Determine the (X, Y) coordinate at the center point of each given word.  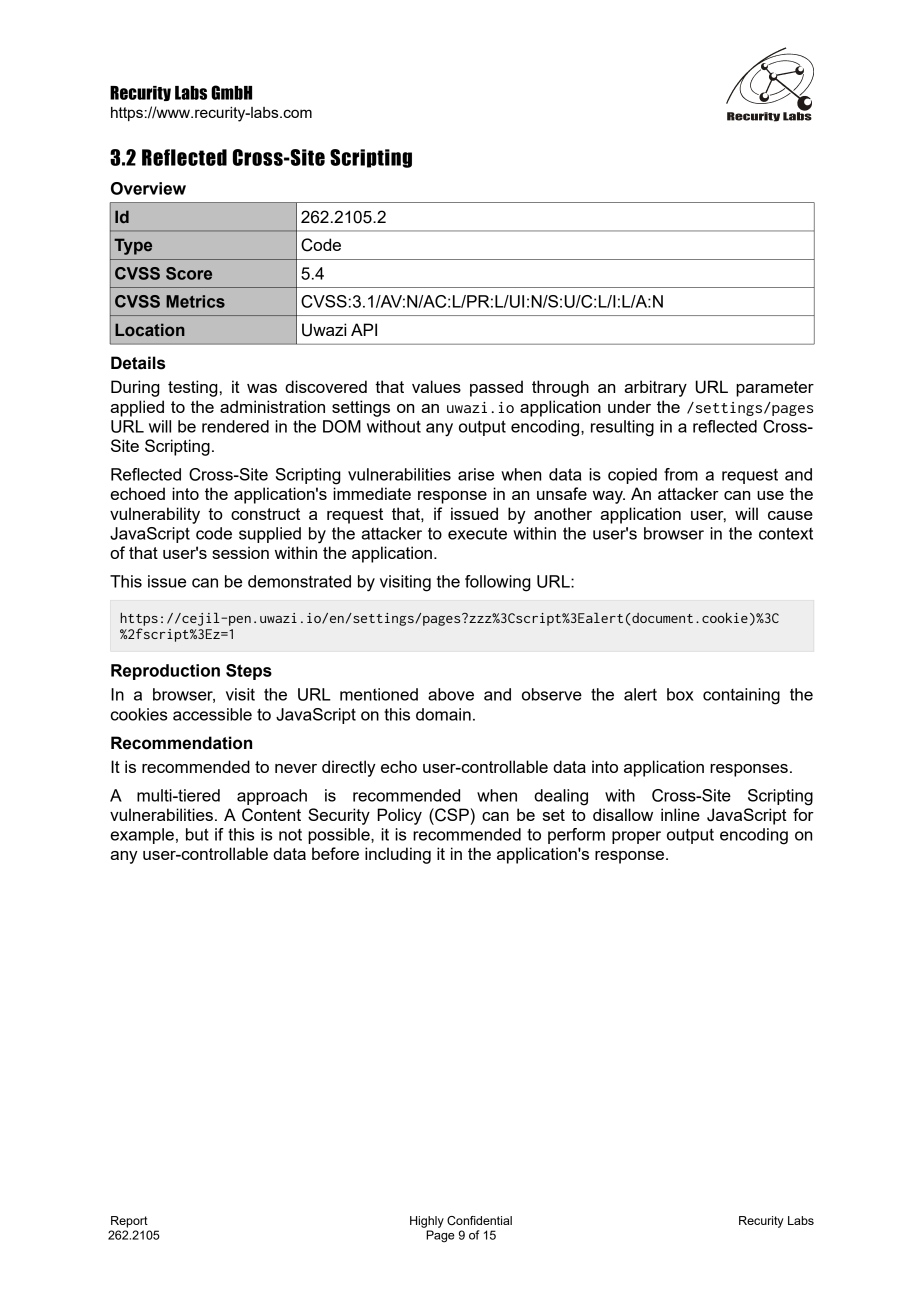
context (786, 533)
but (197, 834)
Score (189, 273)
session (240, 552)
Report (129, 1222)
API (364, 329)
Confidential (479, 1220)
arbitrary (655, 388)
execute (477, 534)
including (398, 855)
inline (680, 814)
